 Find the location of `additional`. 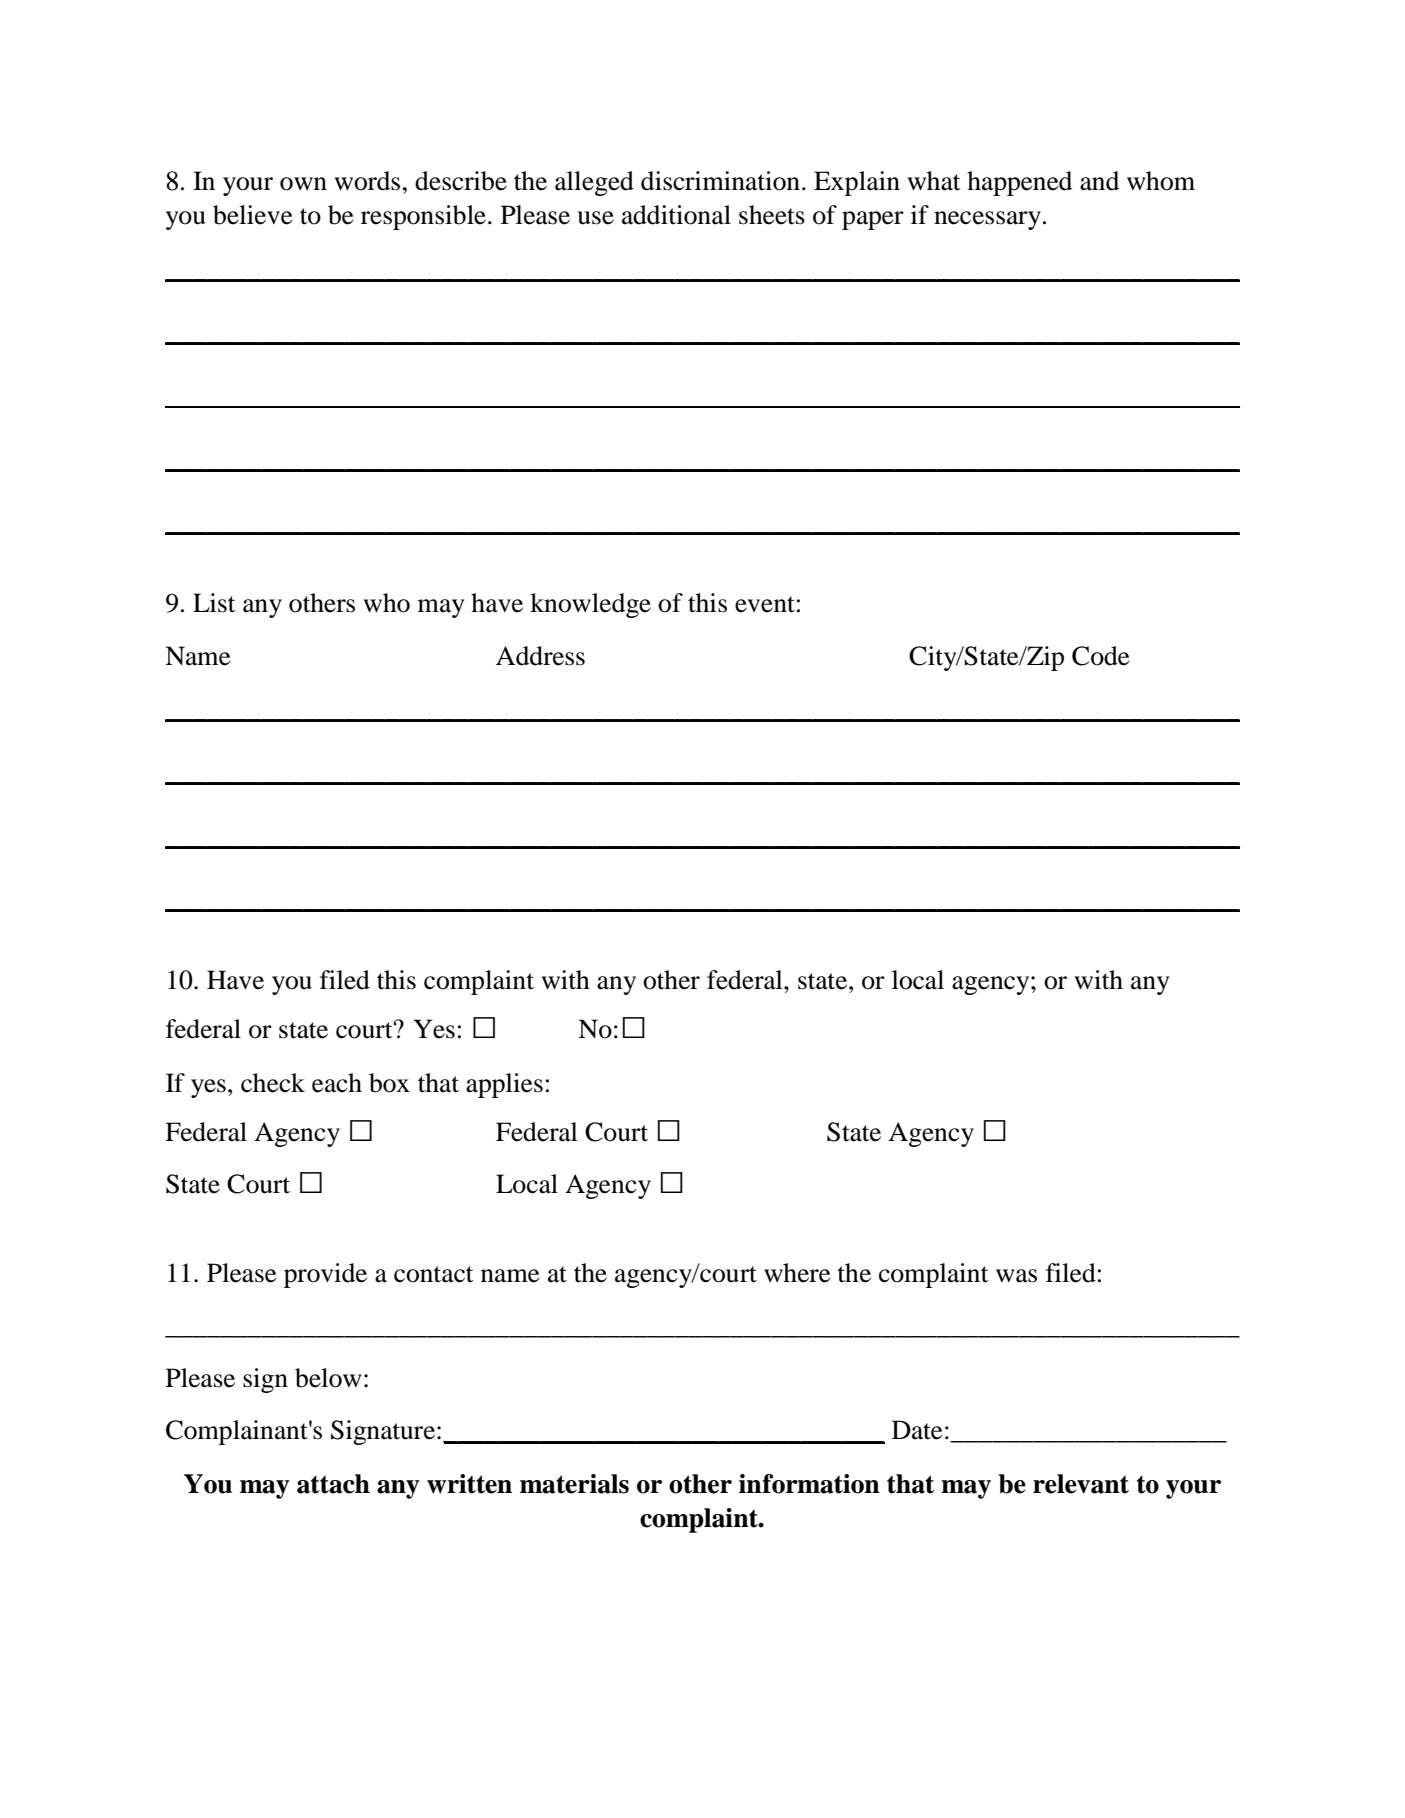

additional is located at coordinates (676, 215).
